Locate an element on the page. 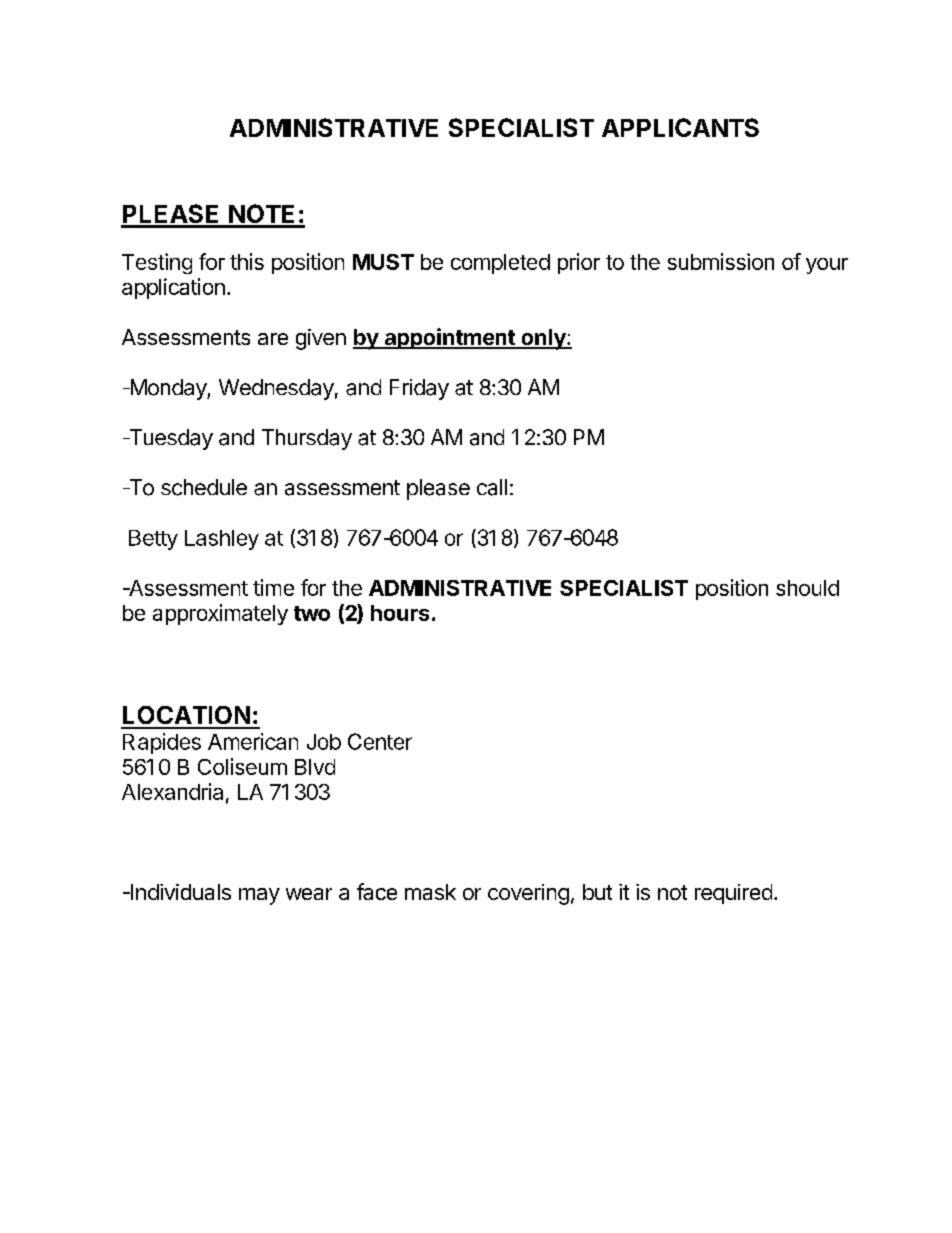  should is located at coordinates (807, 588).
